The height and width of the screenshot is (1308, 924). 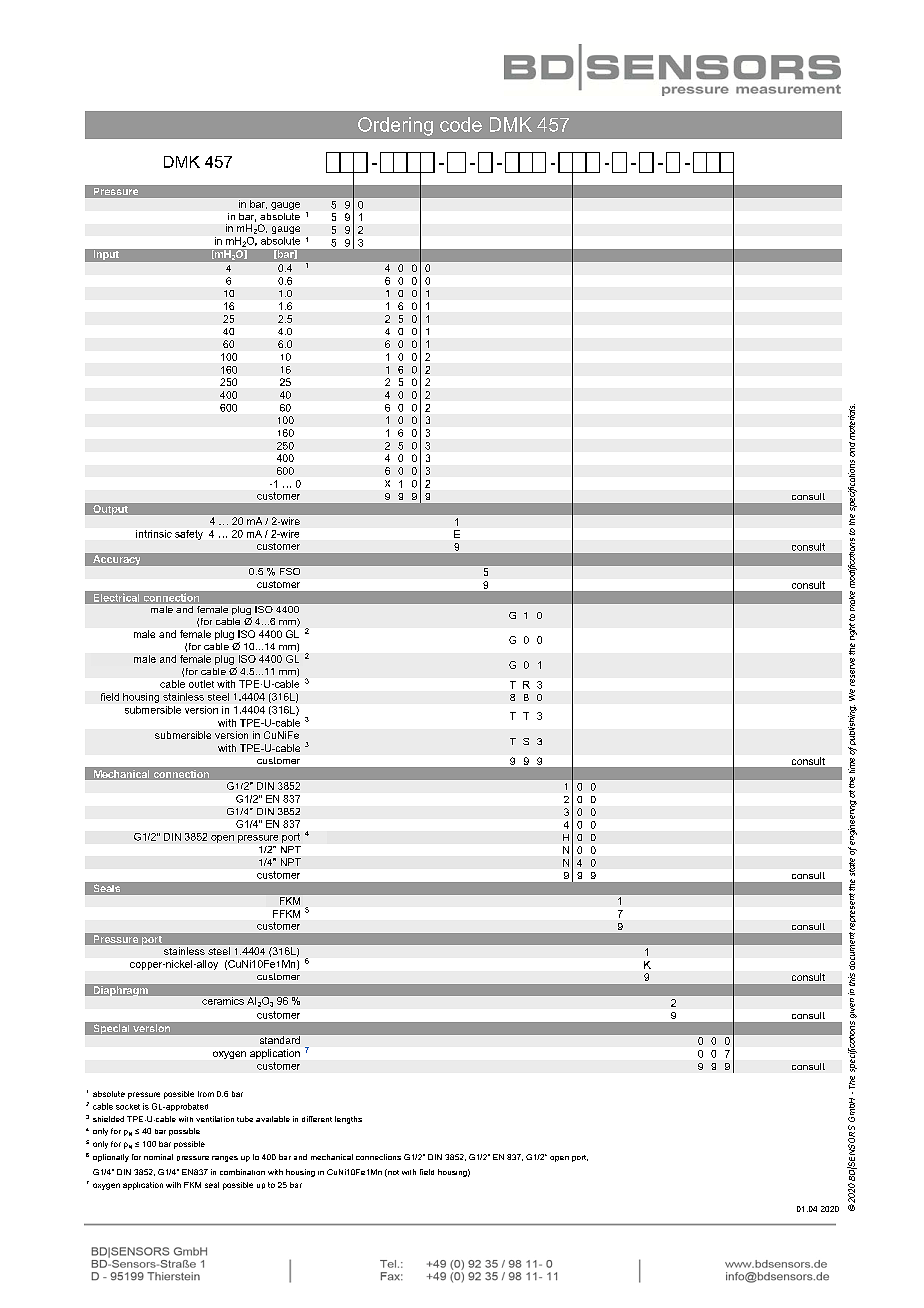 I want to click on nominal, so click(x=158, y=1157).
